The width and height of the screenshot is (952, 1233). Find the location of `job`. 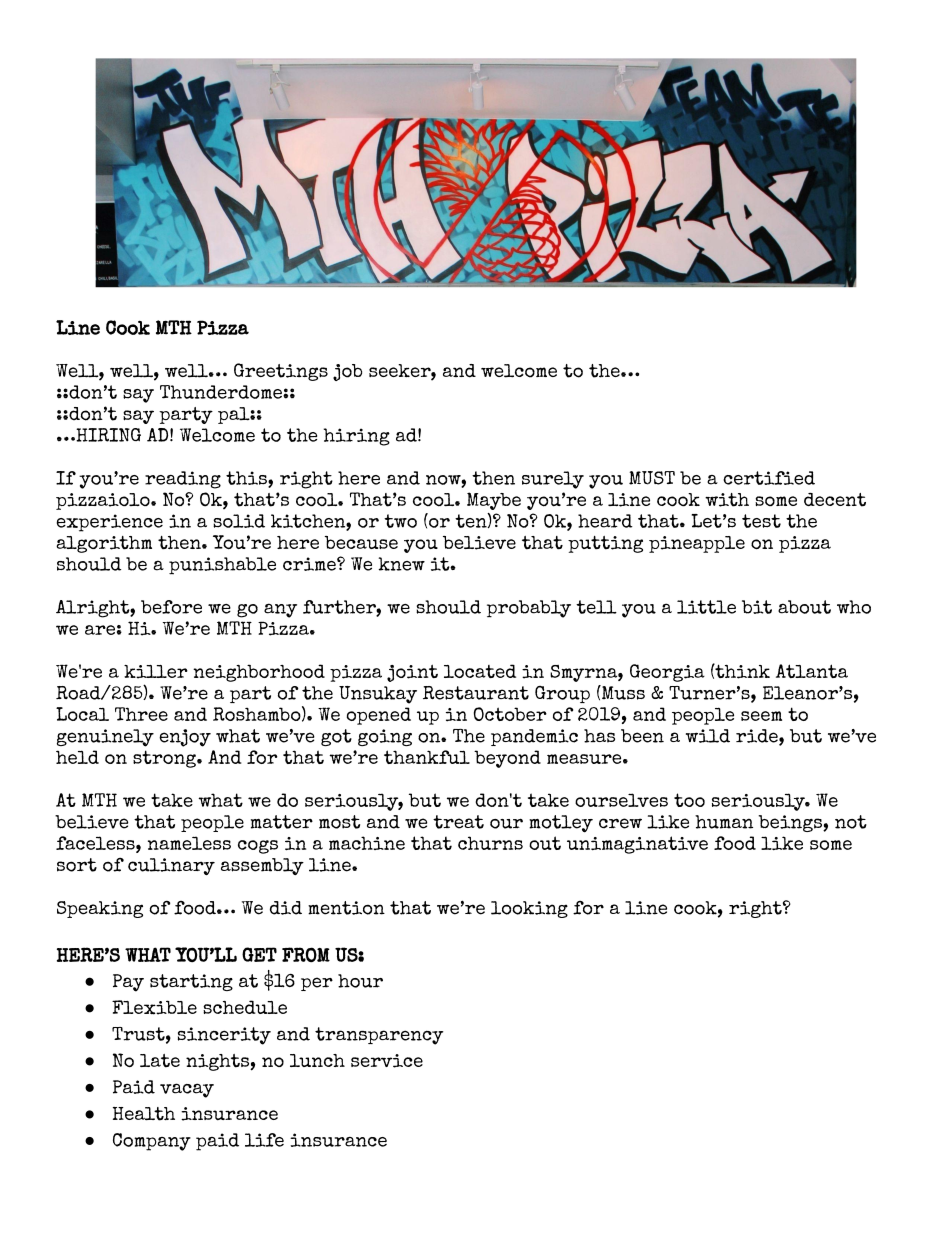

job is located at coordinates (347, 372).
